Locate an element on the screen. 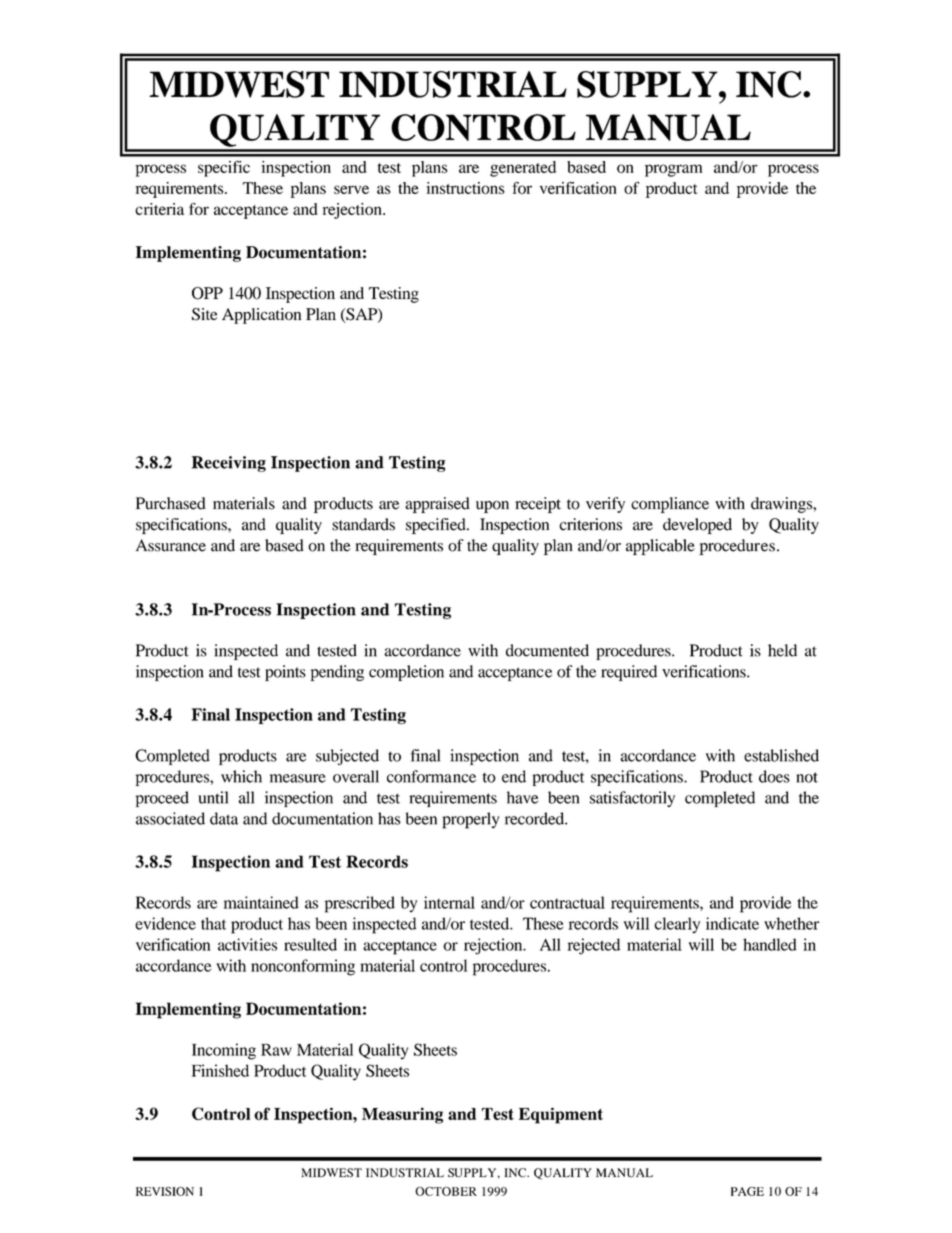 The height and width of the screenshot is (1233, 952). REVISION is located at coordinates (165, 1191).
